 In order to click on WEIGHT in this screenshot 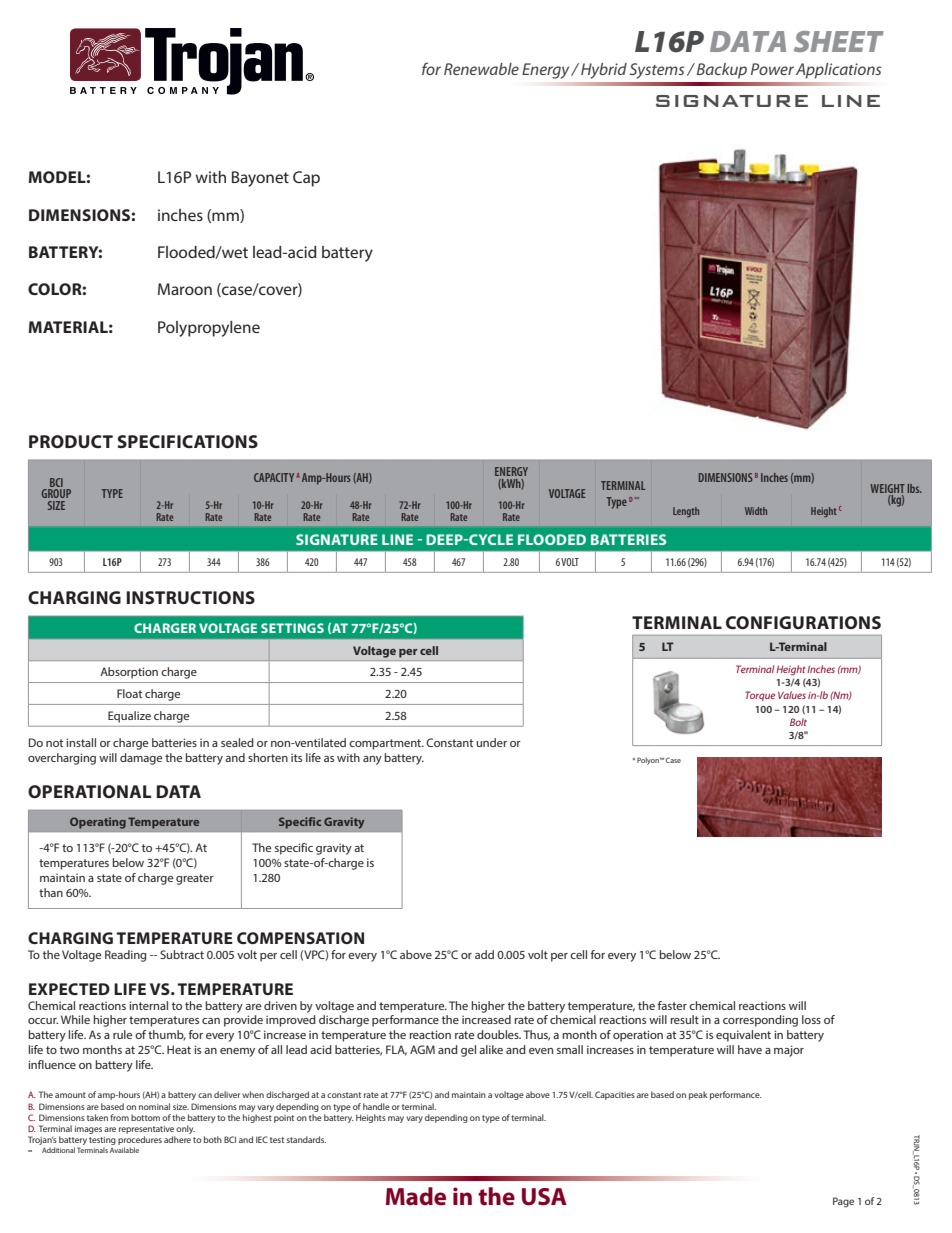, I will do `click(887, 488)`.
